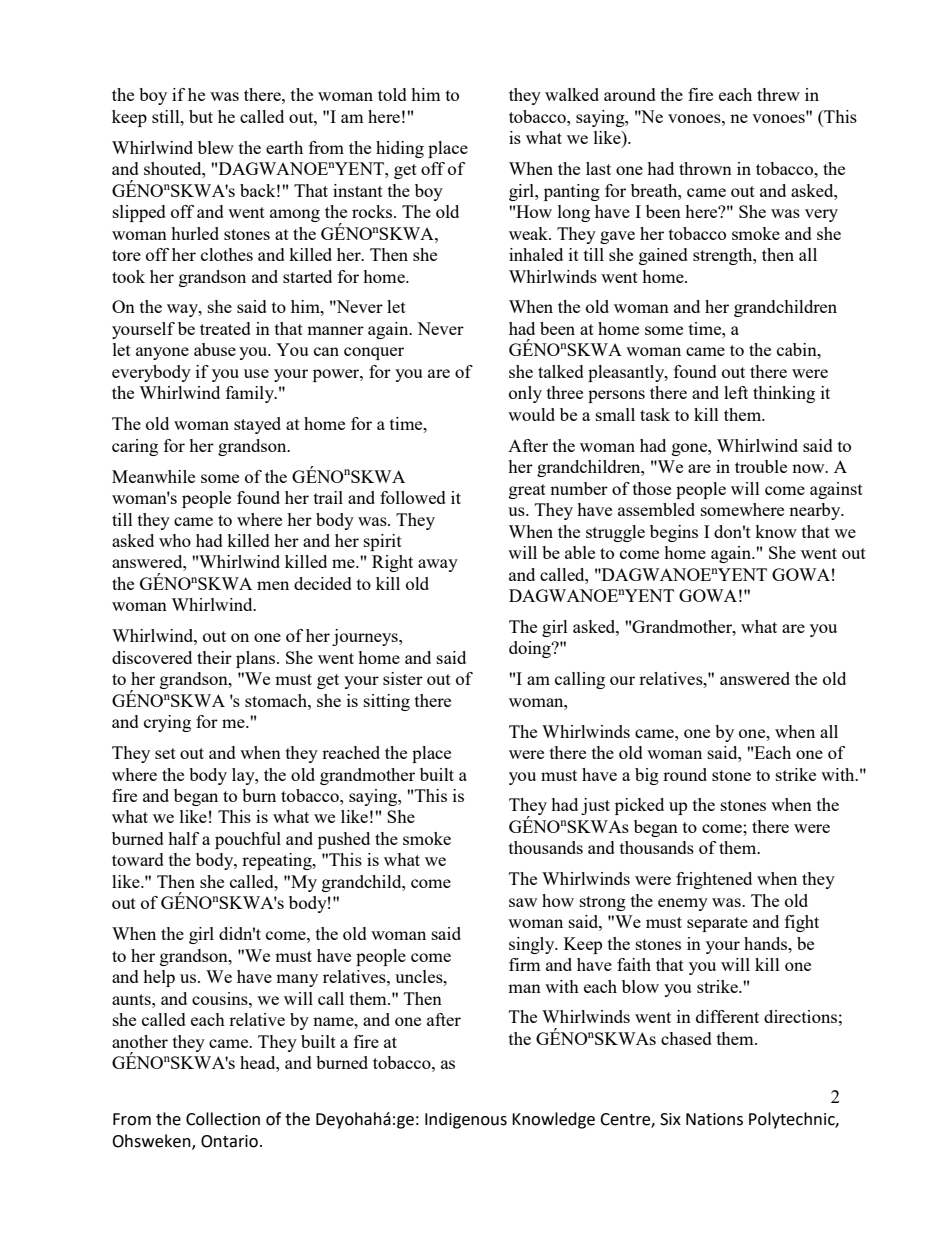 The width and height of the page is (952, 1233). Describe the element at coordinates (223, 1119) in the page. I see `Collection` at that location.
